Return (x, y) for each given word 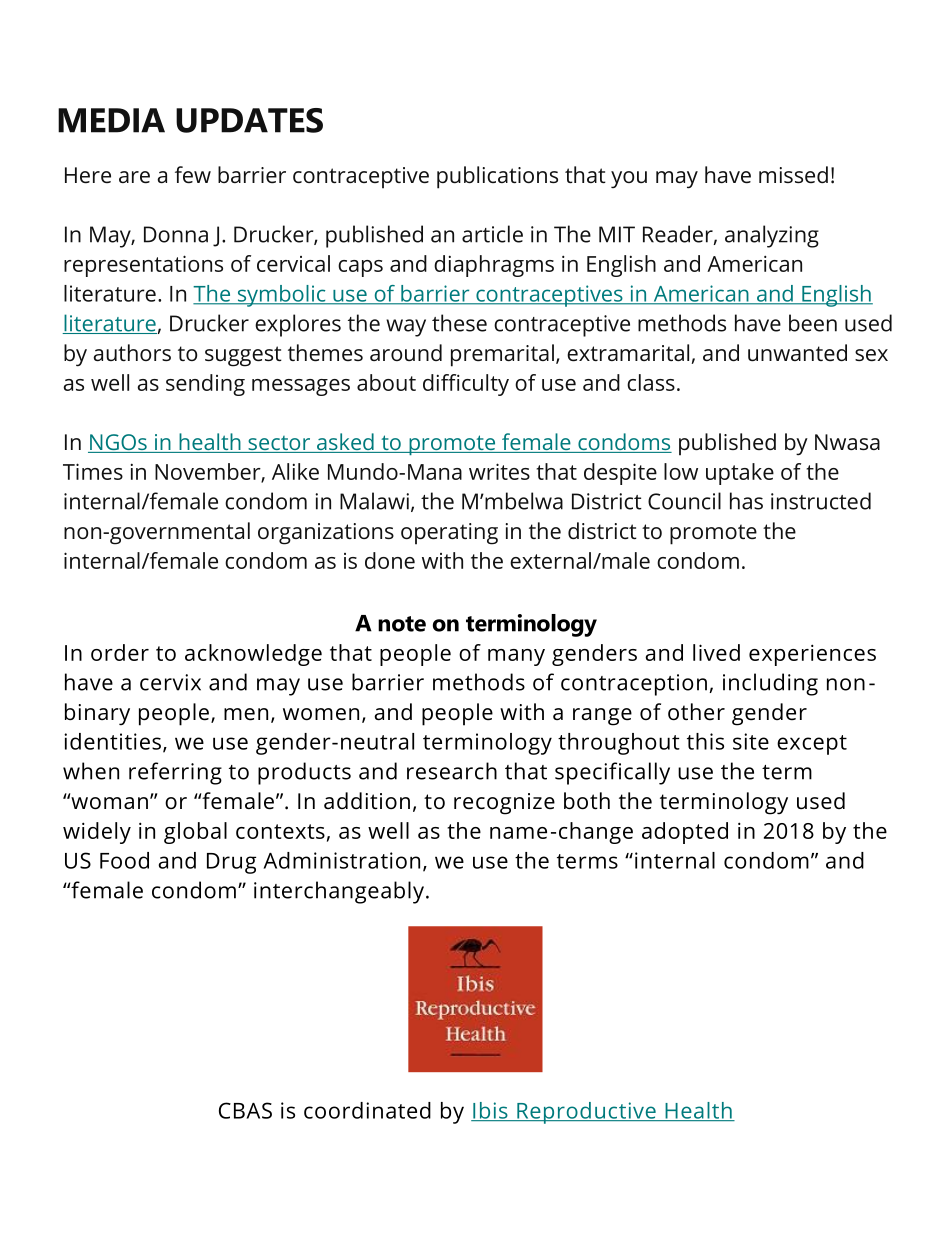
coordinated (367, 1110)
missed (793, 174)
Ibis (490, 1111)
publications (497, 177)
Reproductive (586, 1113)
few (193, 175)
